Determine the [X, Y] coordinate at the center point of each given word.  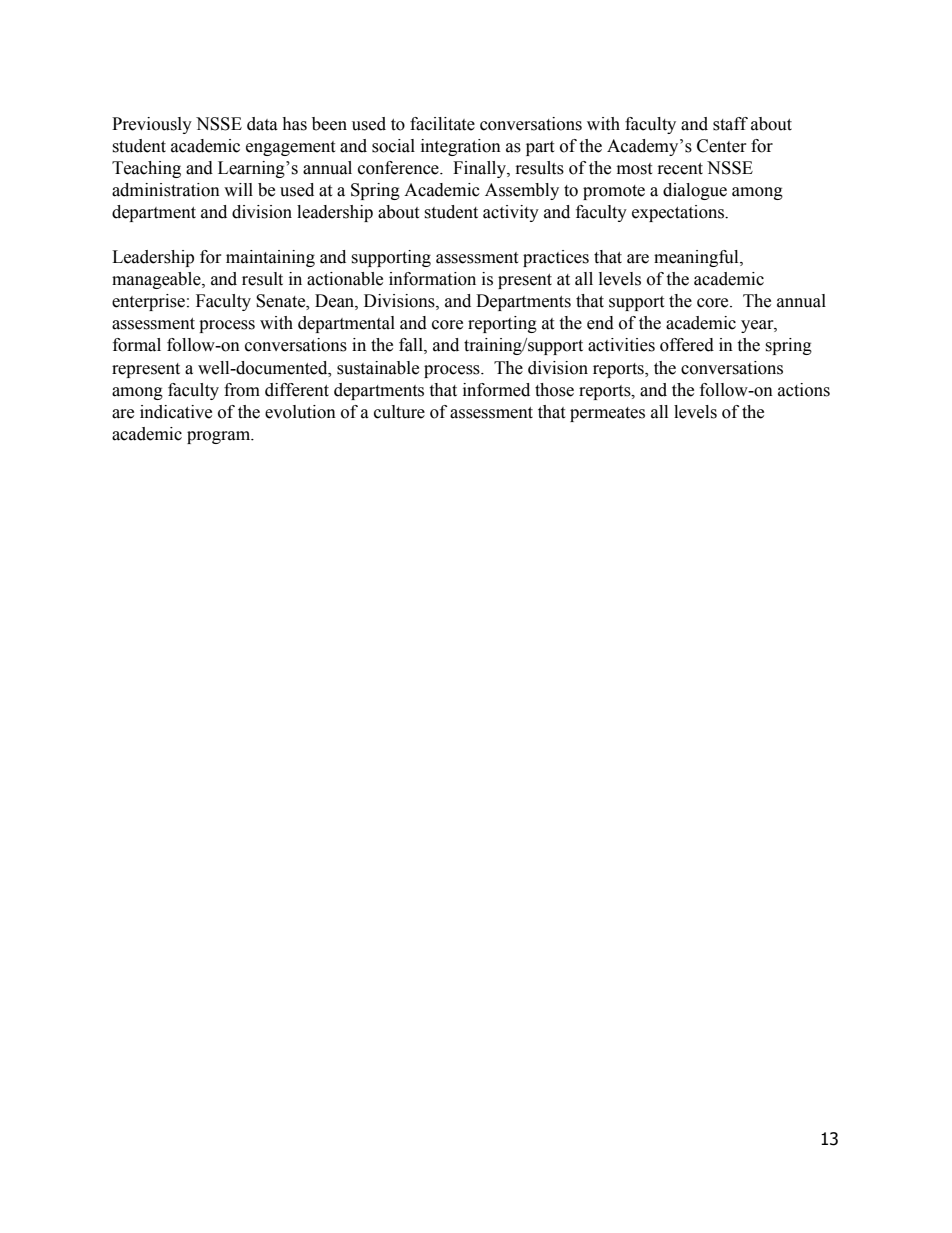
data [262, 124]
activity [511, 213]
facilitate [442, 124]
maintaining [270, 258]
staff [730, 124]
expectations [679, 213]
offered [687, 345]
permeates [607, 414]
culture [399, 412]
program [220, 437]
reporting [502, 324]
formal [137, 345]
